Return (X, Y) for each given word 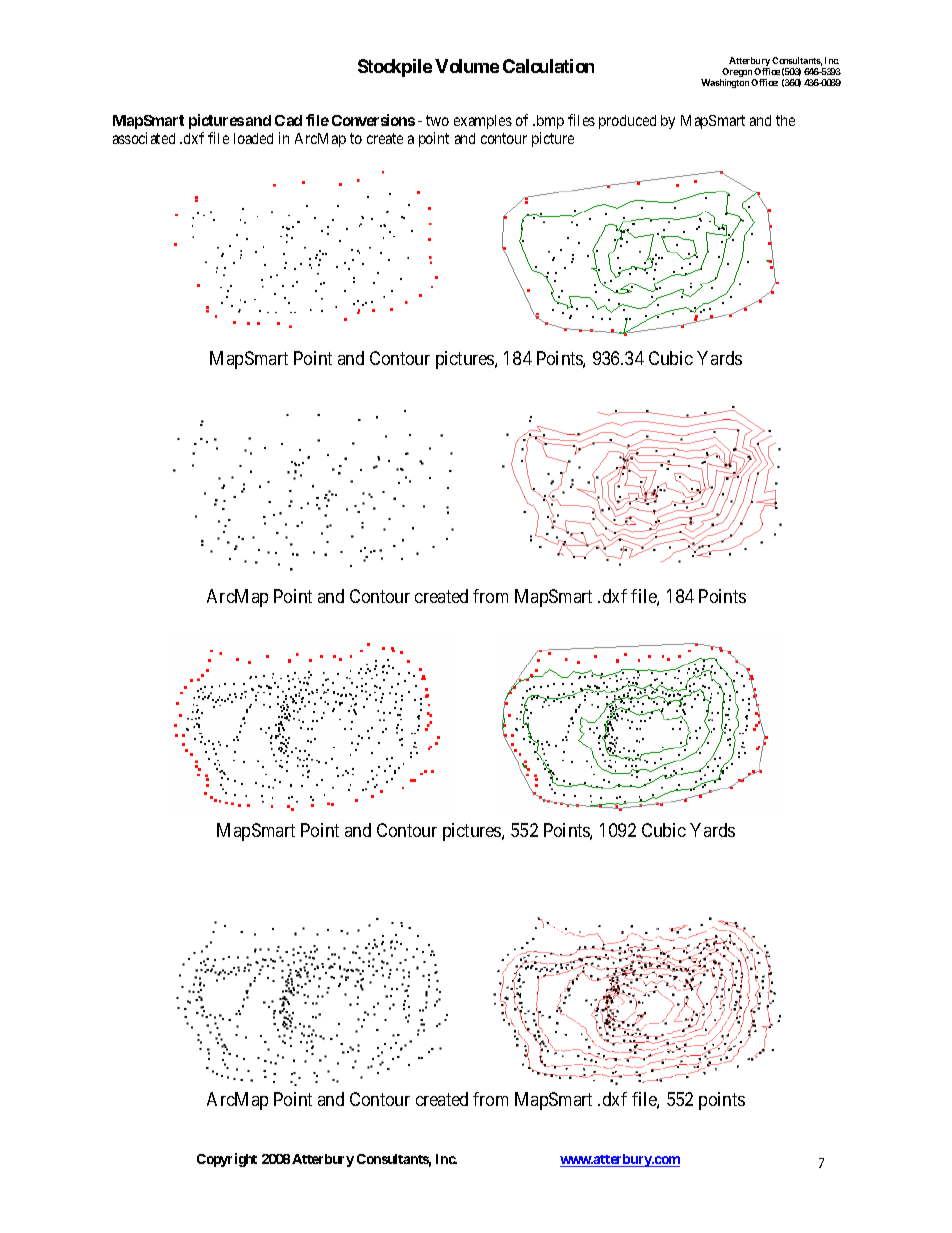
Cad (288, 120)
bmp (549, 122)
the (785, 120)
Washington (725, 83)
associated (144, 138)
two (437, 120)
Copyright (227, 1160)
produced (627, 122)
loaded (253, 138)
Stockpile (395, 68)
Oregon (737, 74)
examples (483, 122)
